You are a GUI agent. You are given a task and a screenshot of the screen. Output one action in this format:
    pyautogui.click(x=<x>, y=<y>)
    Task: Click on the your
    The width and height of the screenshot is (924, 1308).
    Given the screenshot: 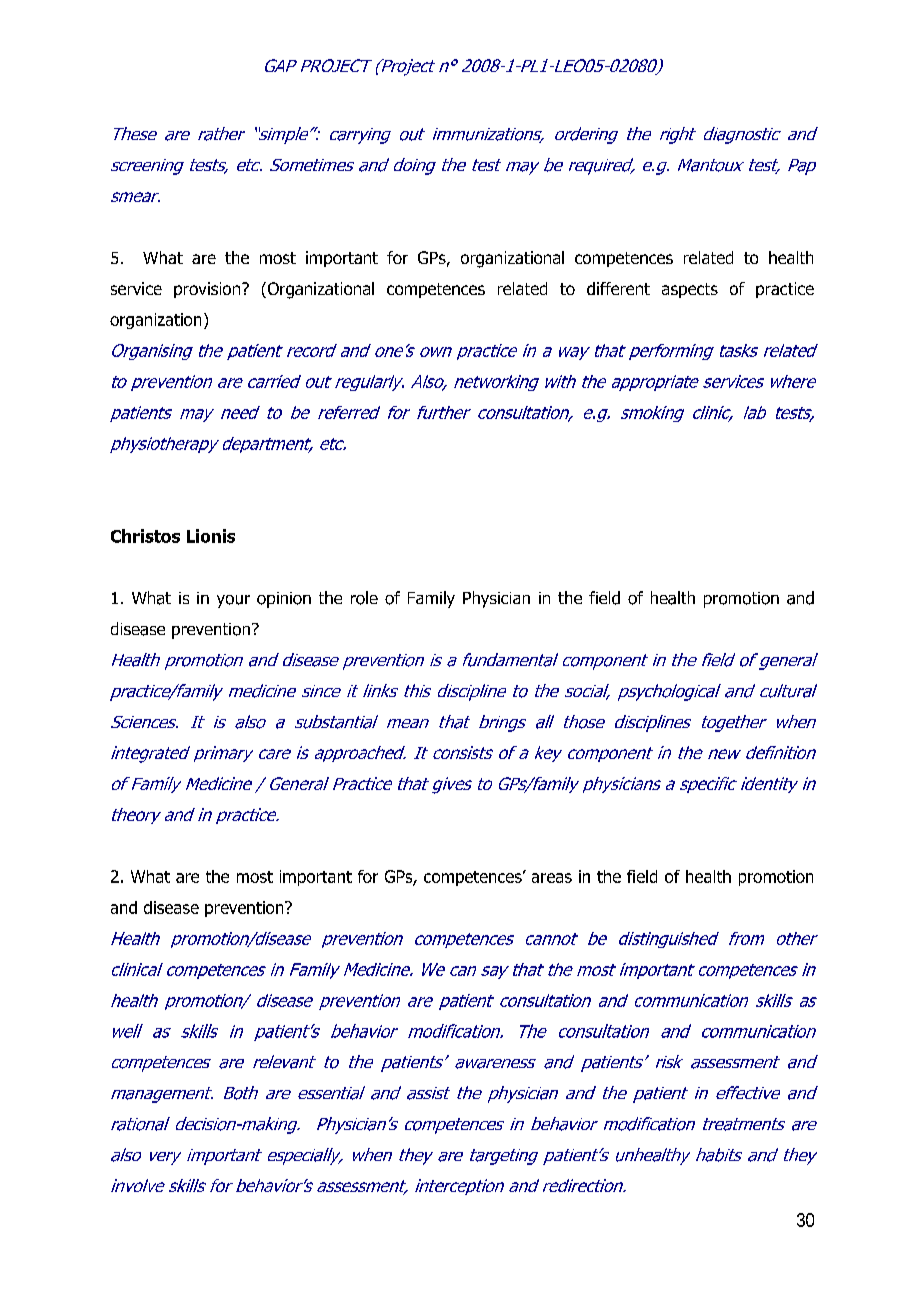 What is the action you would take?
    pyautogui.click(x=233, y=601)
